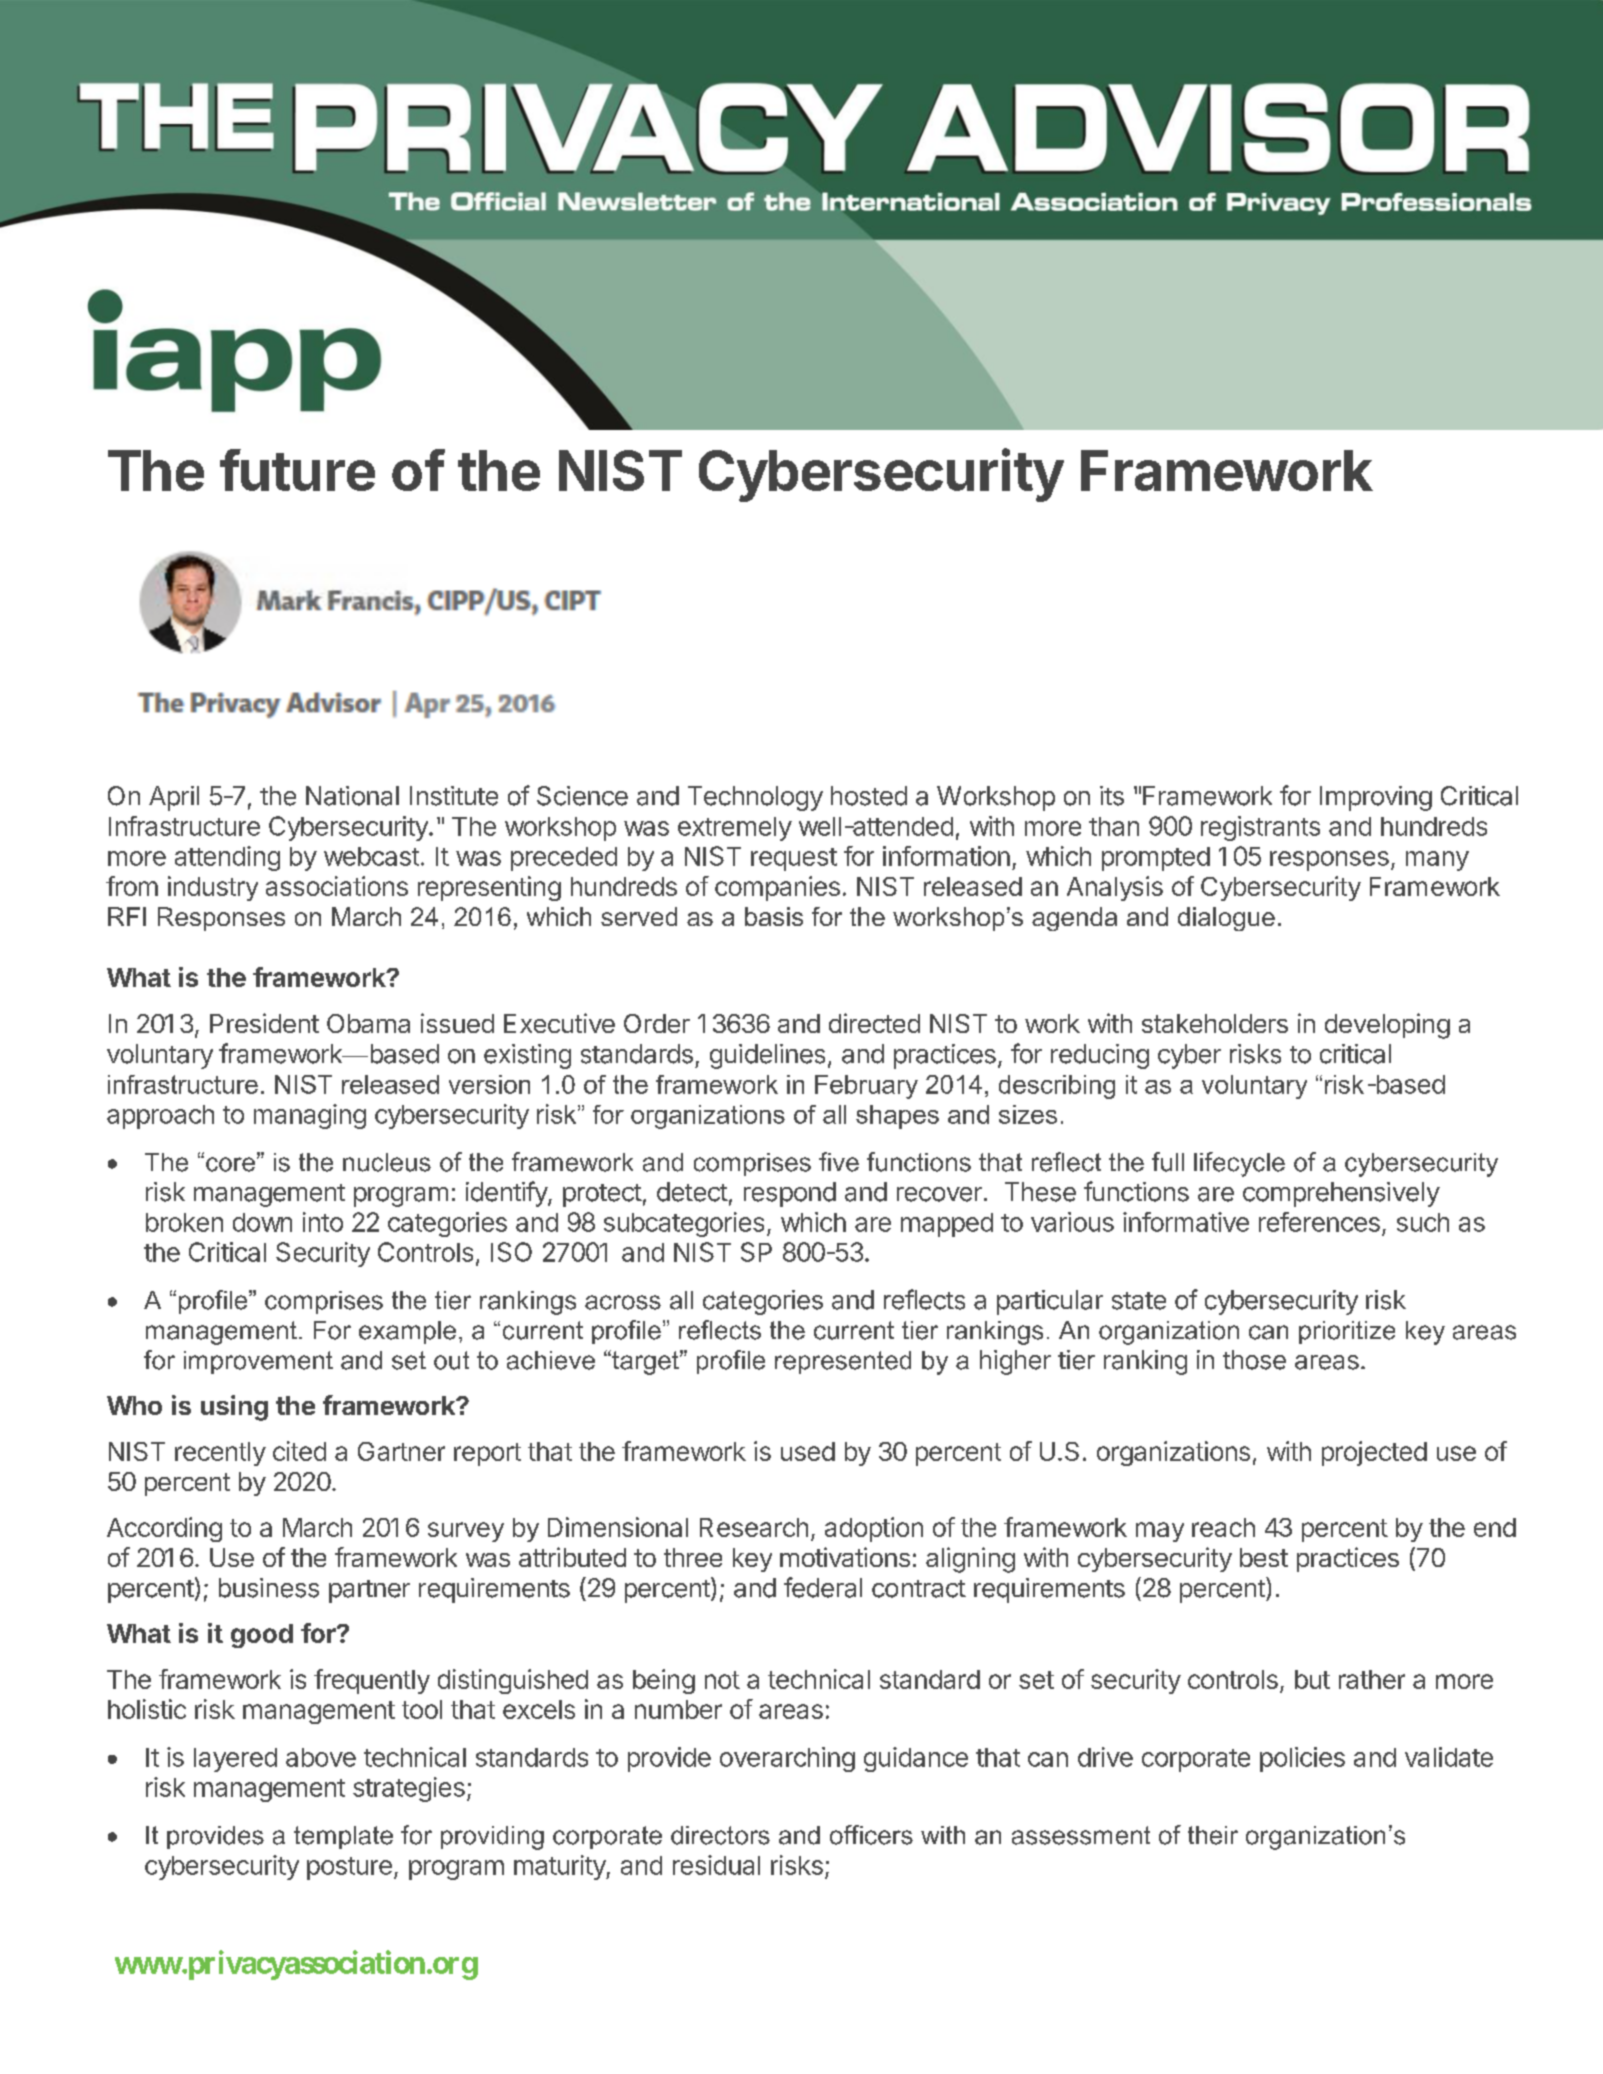  Describe the element at coordinates (720, 1835) in the image. I see `directors` at that location.
